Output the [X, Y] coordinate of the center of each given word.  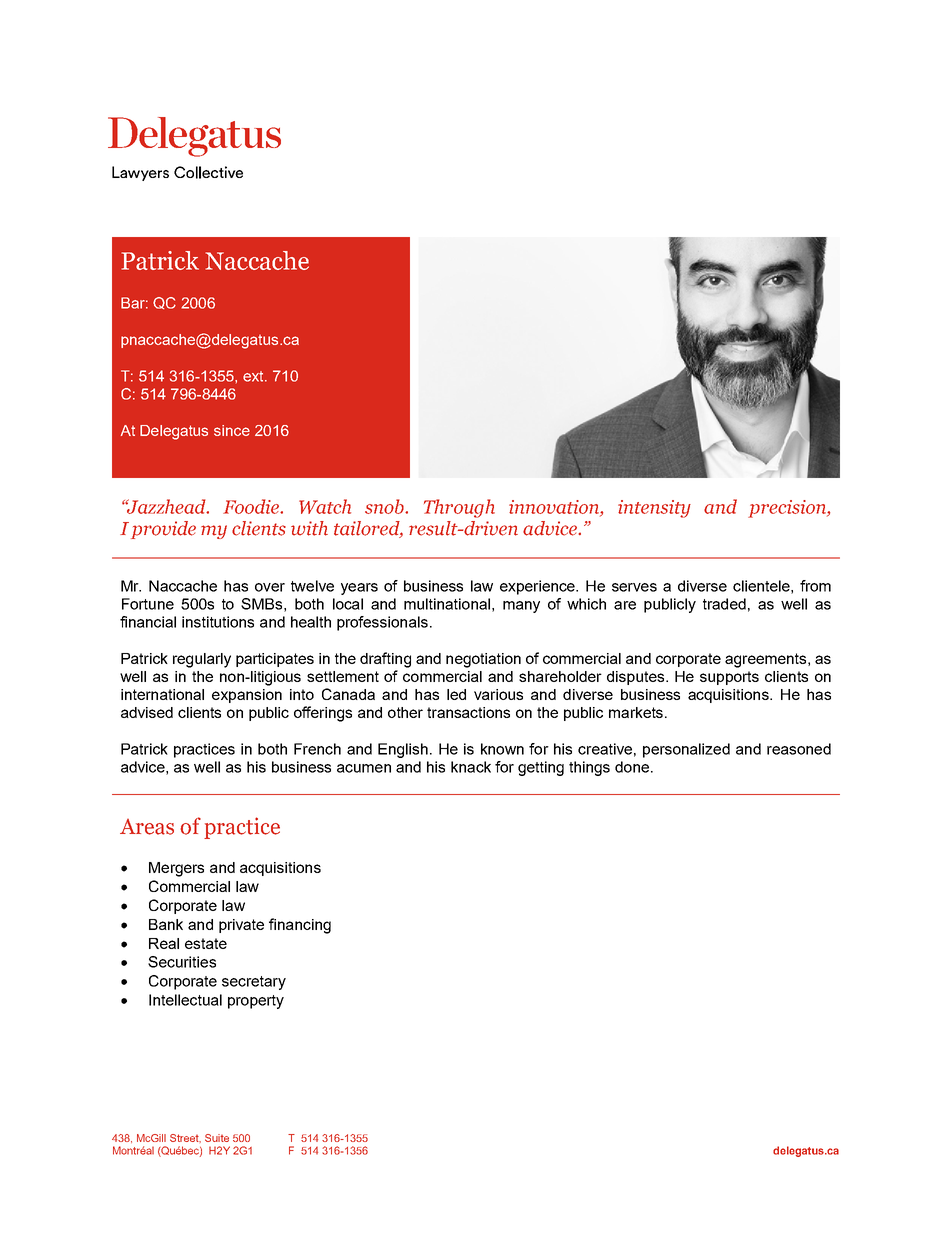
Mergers [176, 869]
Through [459, 508]
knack [471, 767]
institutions [218, 622]
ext [254, 376]
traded [724, 604]
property [256, 1002]
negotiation [483, 660]
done [632, 767]
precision [788, 509]
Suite [217, 1138]
